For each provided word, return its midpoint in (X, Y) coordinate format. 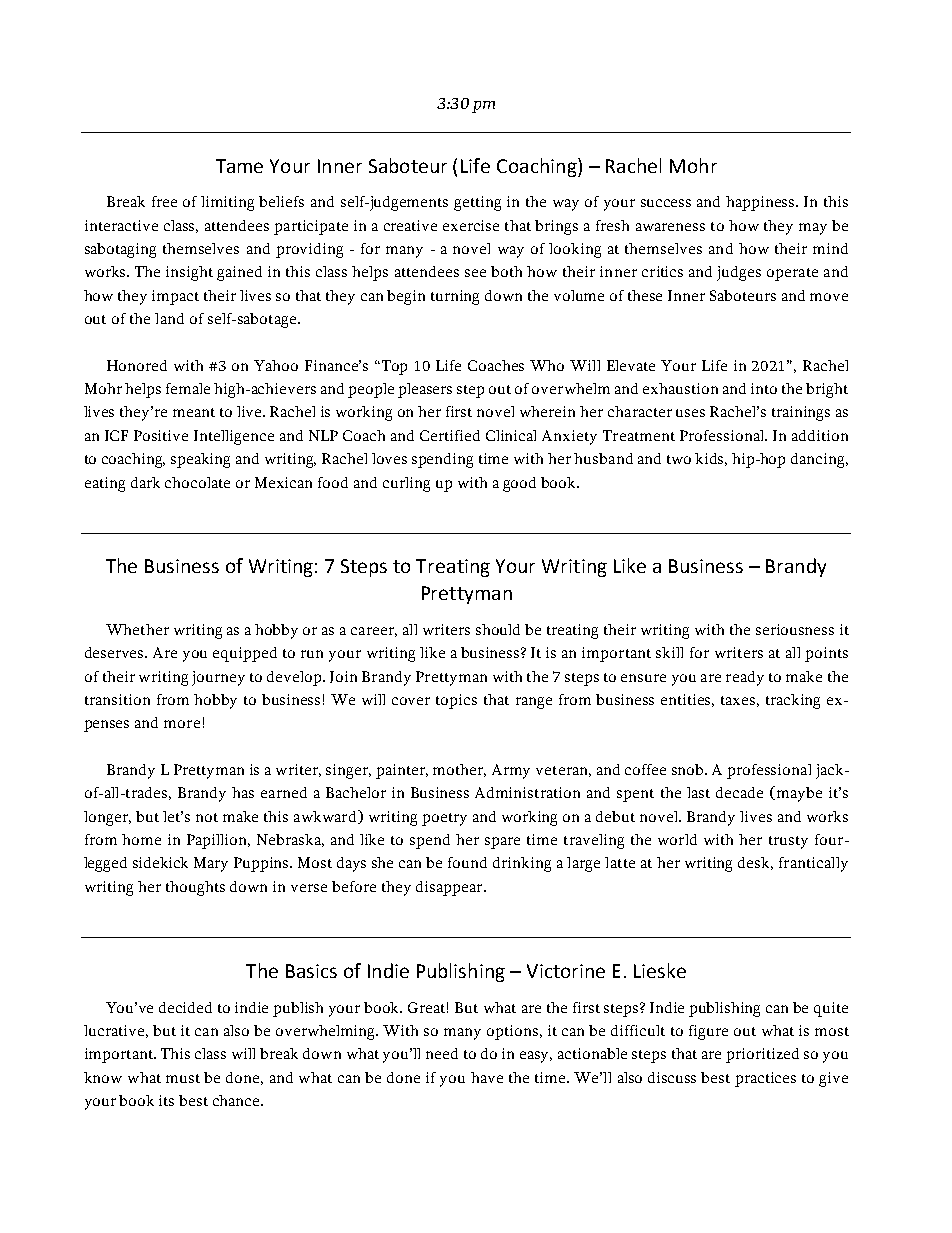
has (243, 792)
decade (739, 792)
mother (459, 770)
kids (711, 459)
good (519, 484)
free (164, 201)
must (183, 1078)
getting (477, 203)
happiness (761, 203)
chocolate (197, 482)
